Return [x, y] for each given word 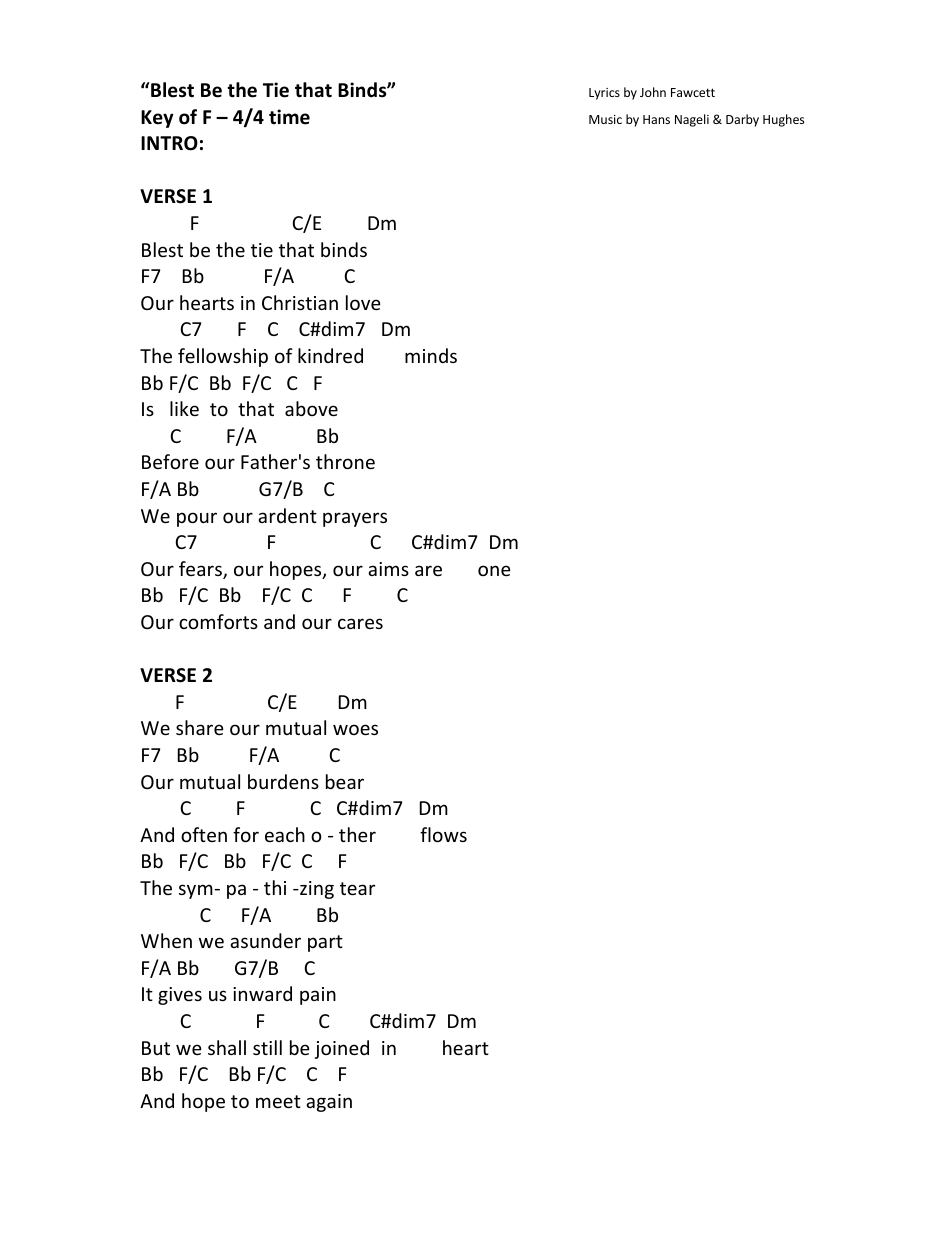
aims [388, 569]
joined [342, 1049]
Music [605, 119]
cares [360, 623]
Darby [742, 120]
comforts [218, 621]
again [329, 1103]
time [289, 117]
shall [227, 1047]
